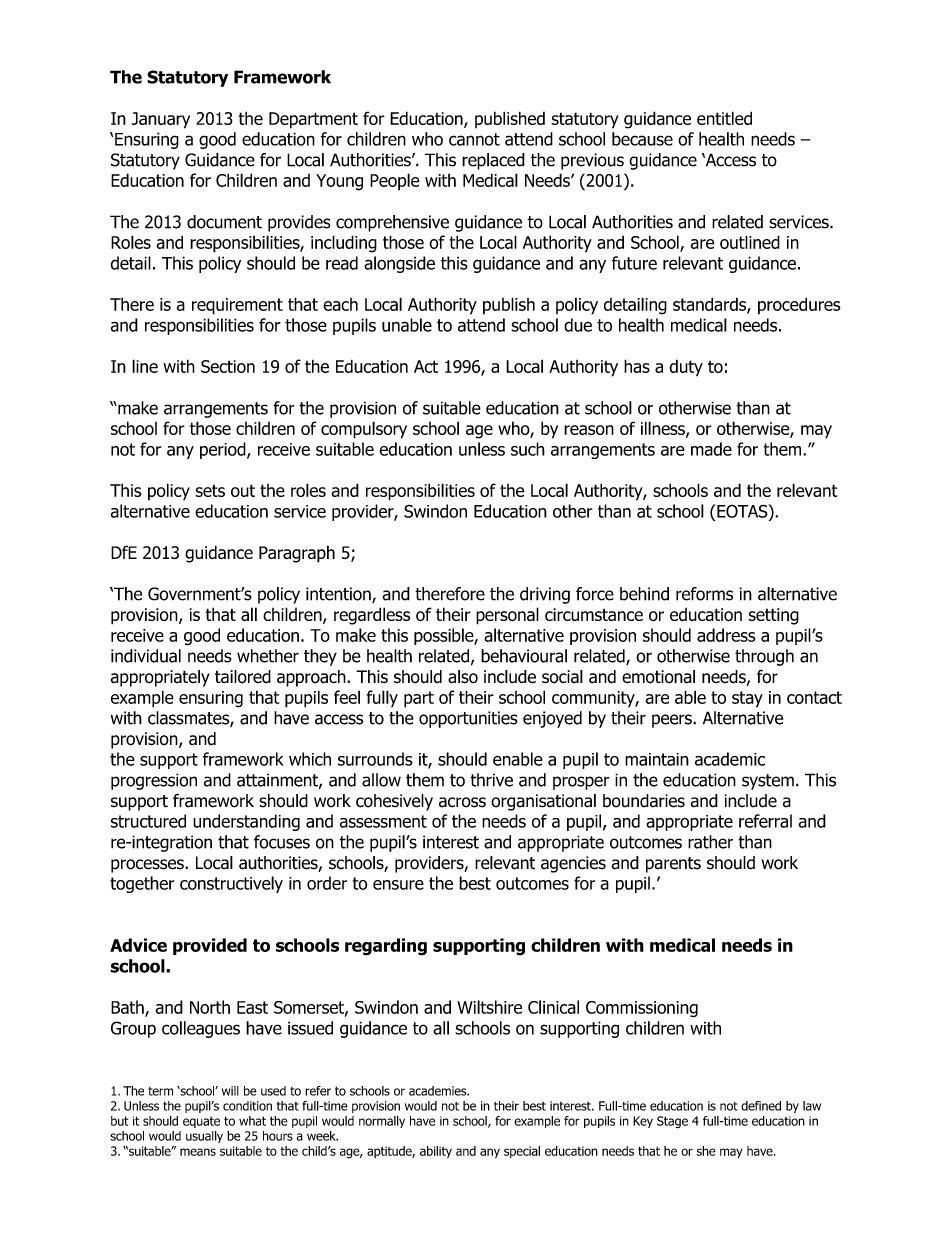  What do you see at coordinates (201, 1122) in the image?
I see `equate` at bounding box center [201, 1122].
